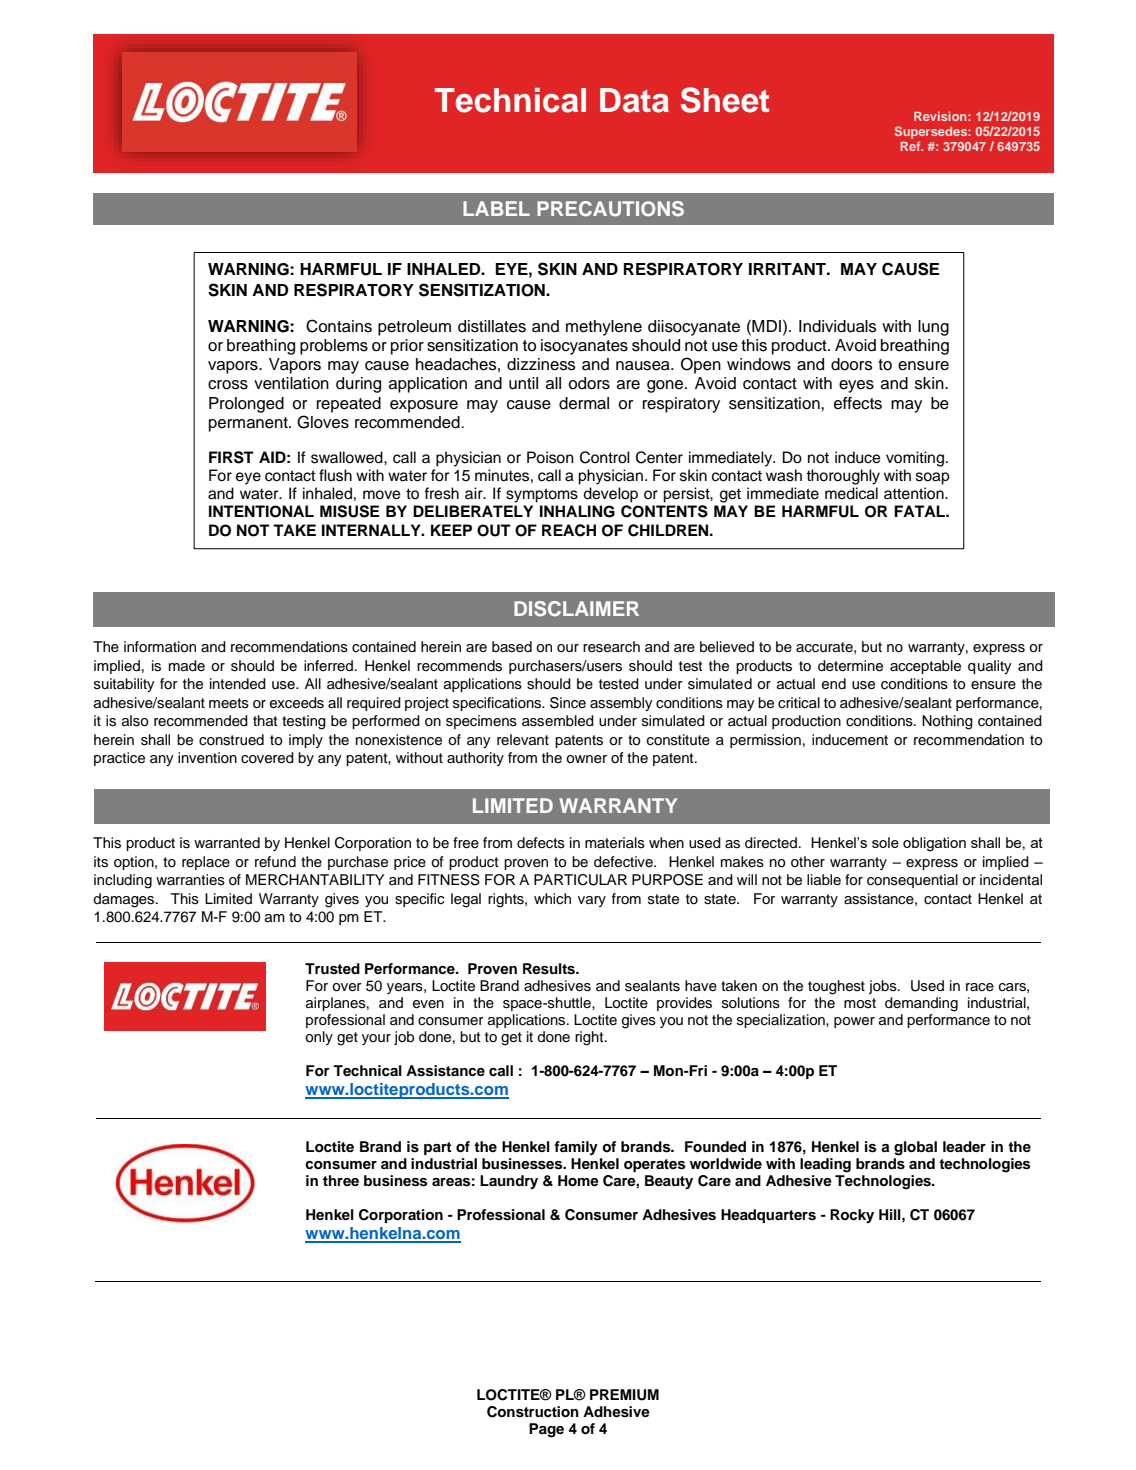 The height and width of the document is (1470, 1136). What do you see at coordinates (227, 843) in the document?
I see `warranted` at bounding box center [227, 843].
